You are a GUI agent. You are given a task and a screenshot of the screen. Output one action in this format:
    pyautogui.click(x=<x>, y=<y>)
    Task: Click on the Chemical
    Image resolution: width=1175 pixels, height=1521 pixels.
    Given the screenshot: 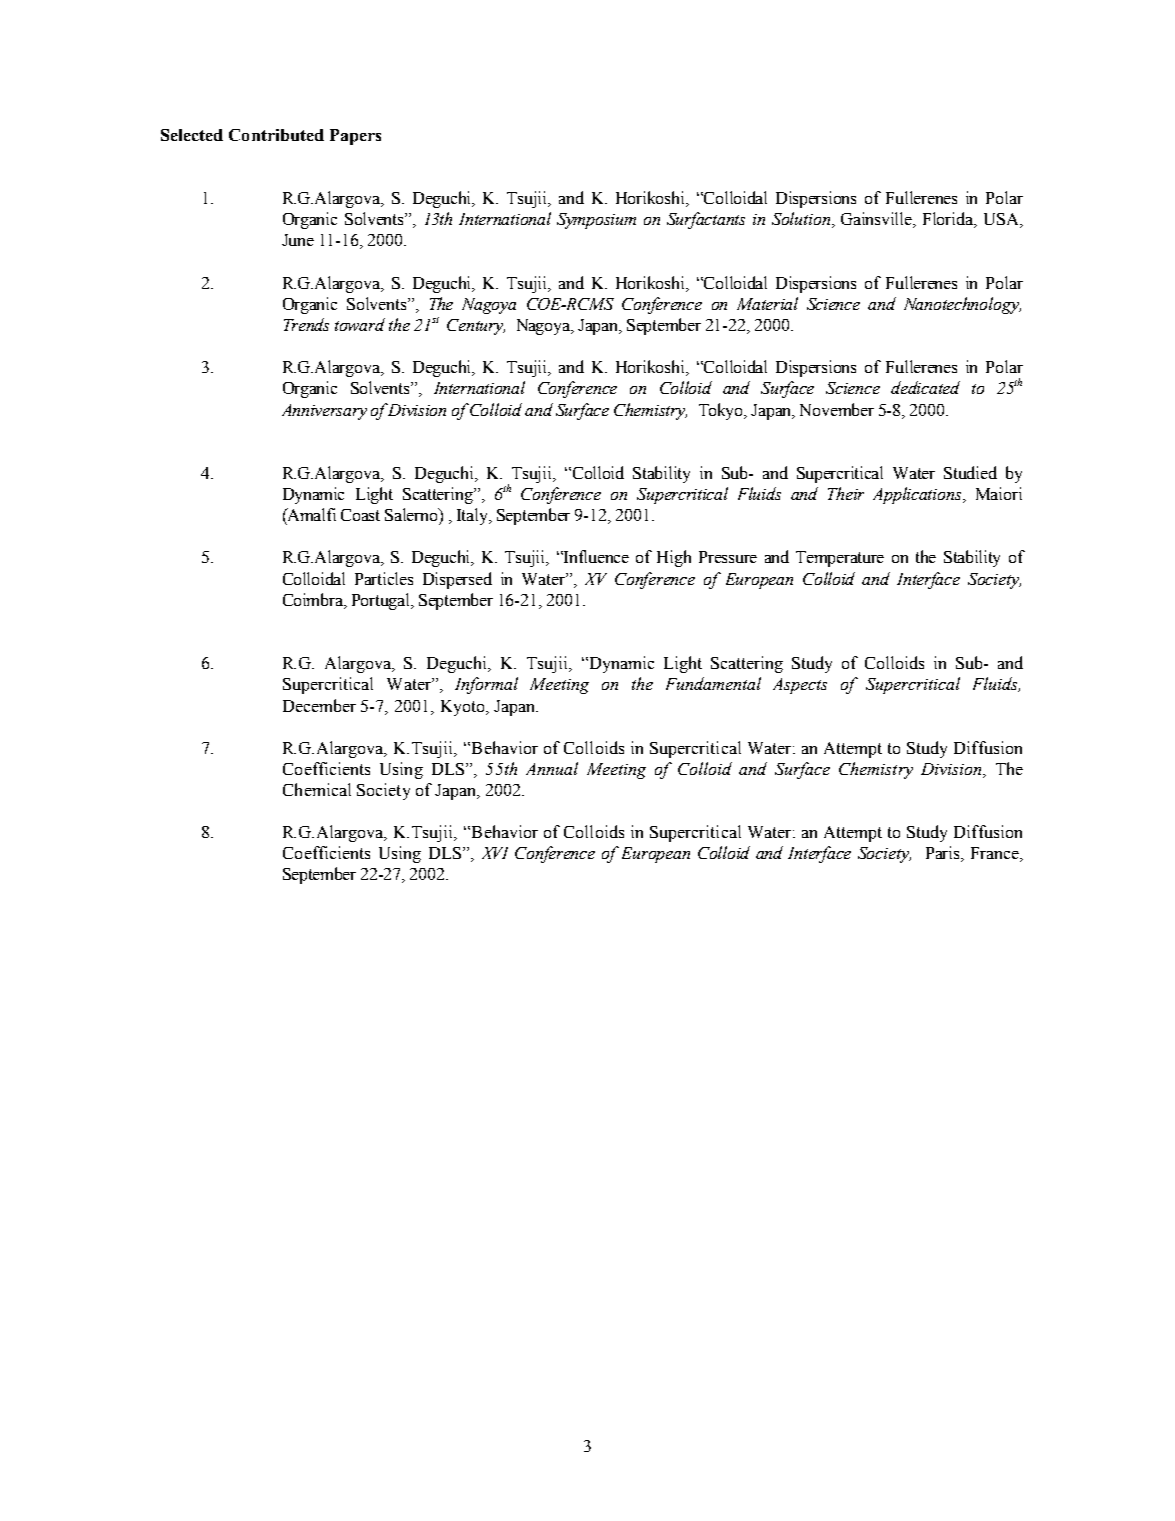 What is the action you would take?
    pyautogui.click(x=317, y=789)
